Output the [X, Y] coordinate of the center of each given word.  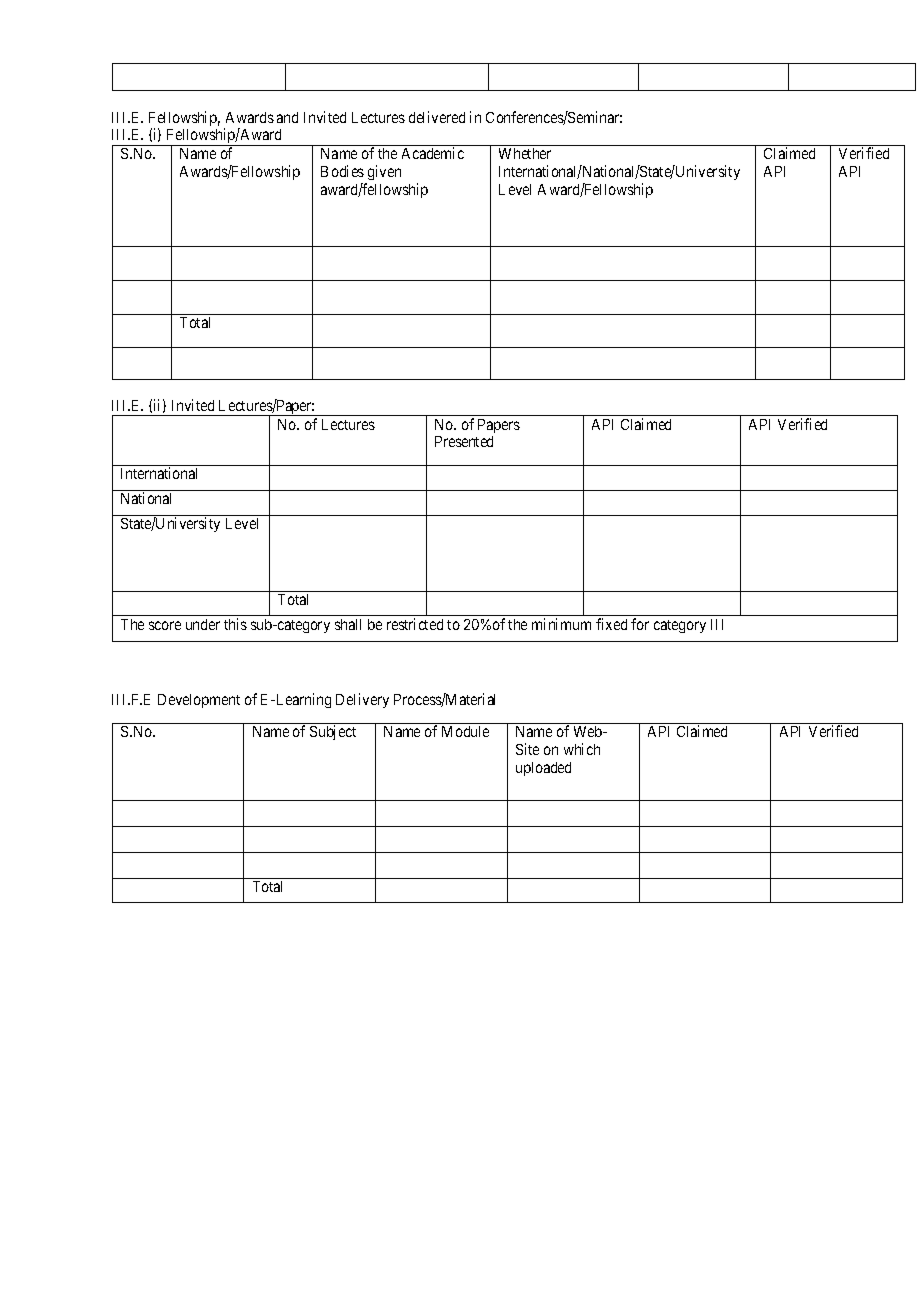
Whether [525, 153]
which [582, 749]
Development [199, 701]
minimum [561, 624]
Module [465, 731]
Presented [464, 441]
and [287, 117]
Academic [433, 153]
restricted [415, 624]
